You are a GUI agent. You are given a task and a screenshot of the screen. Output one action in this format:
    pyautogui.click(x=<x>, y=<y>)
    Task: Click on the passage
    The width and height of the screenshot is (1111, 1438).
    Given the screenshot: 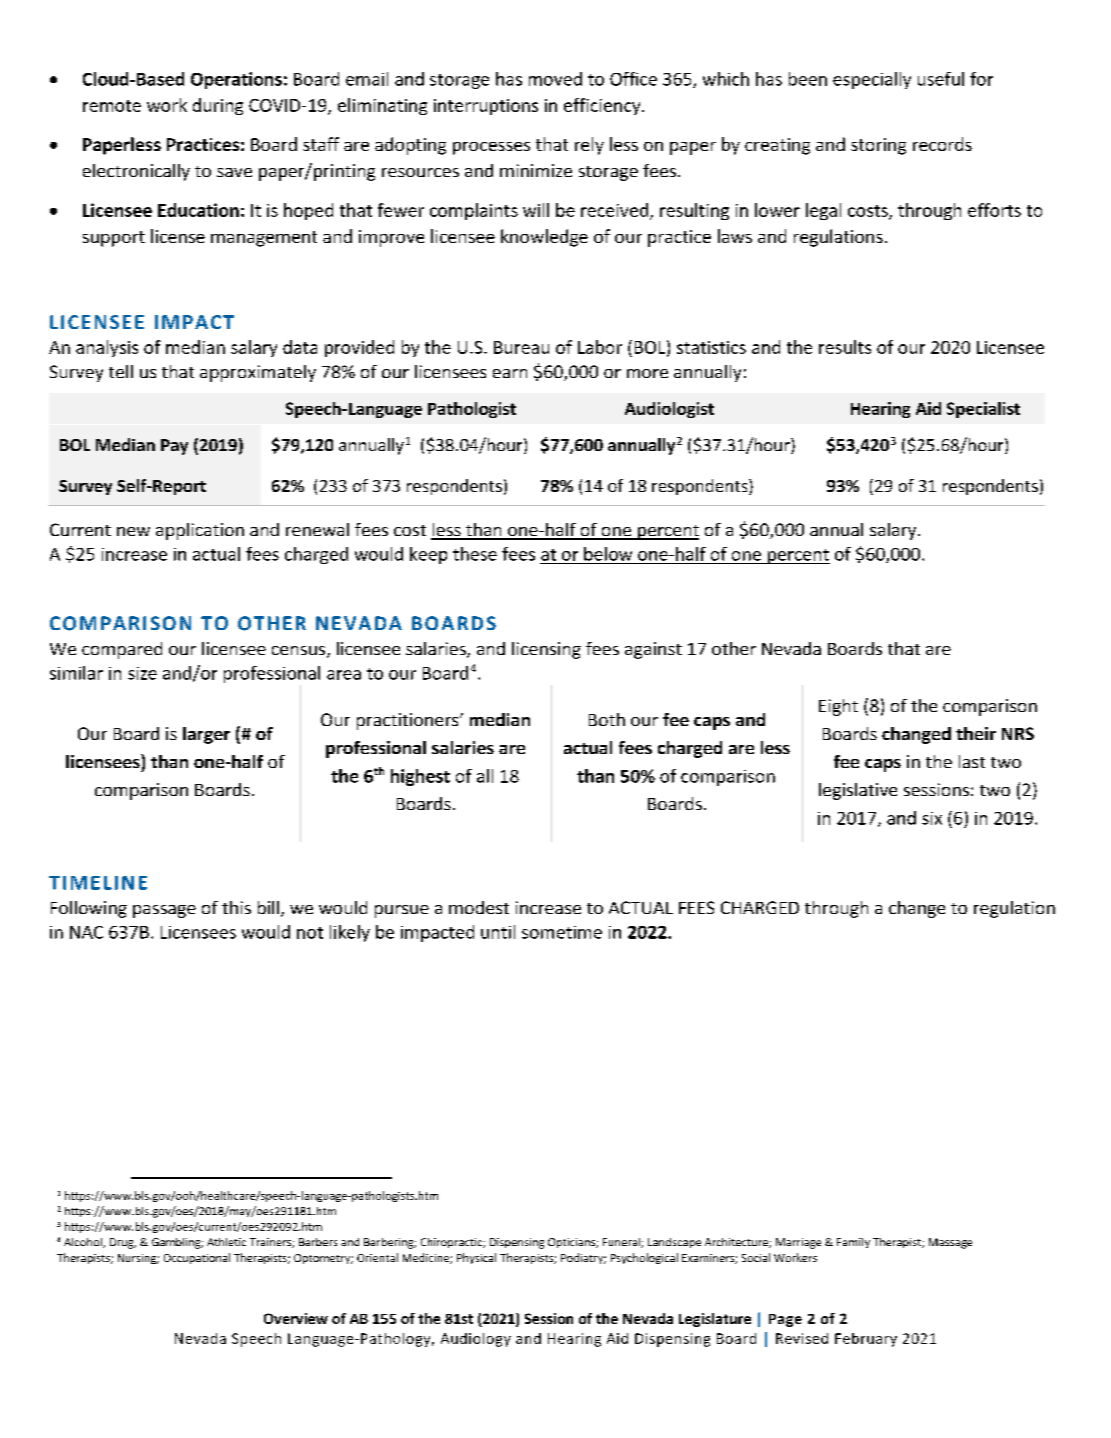 What is the action you would take?
    pyautogui.click(x=164, y=911)
